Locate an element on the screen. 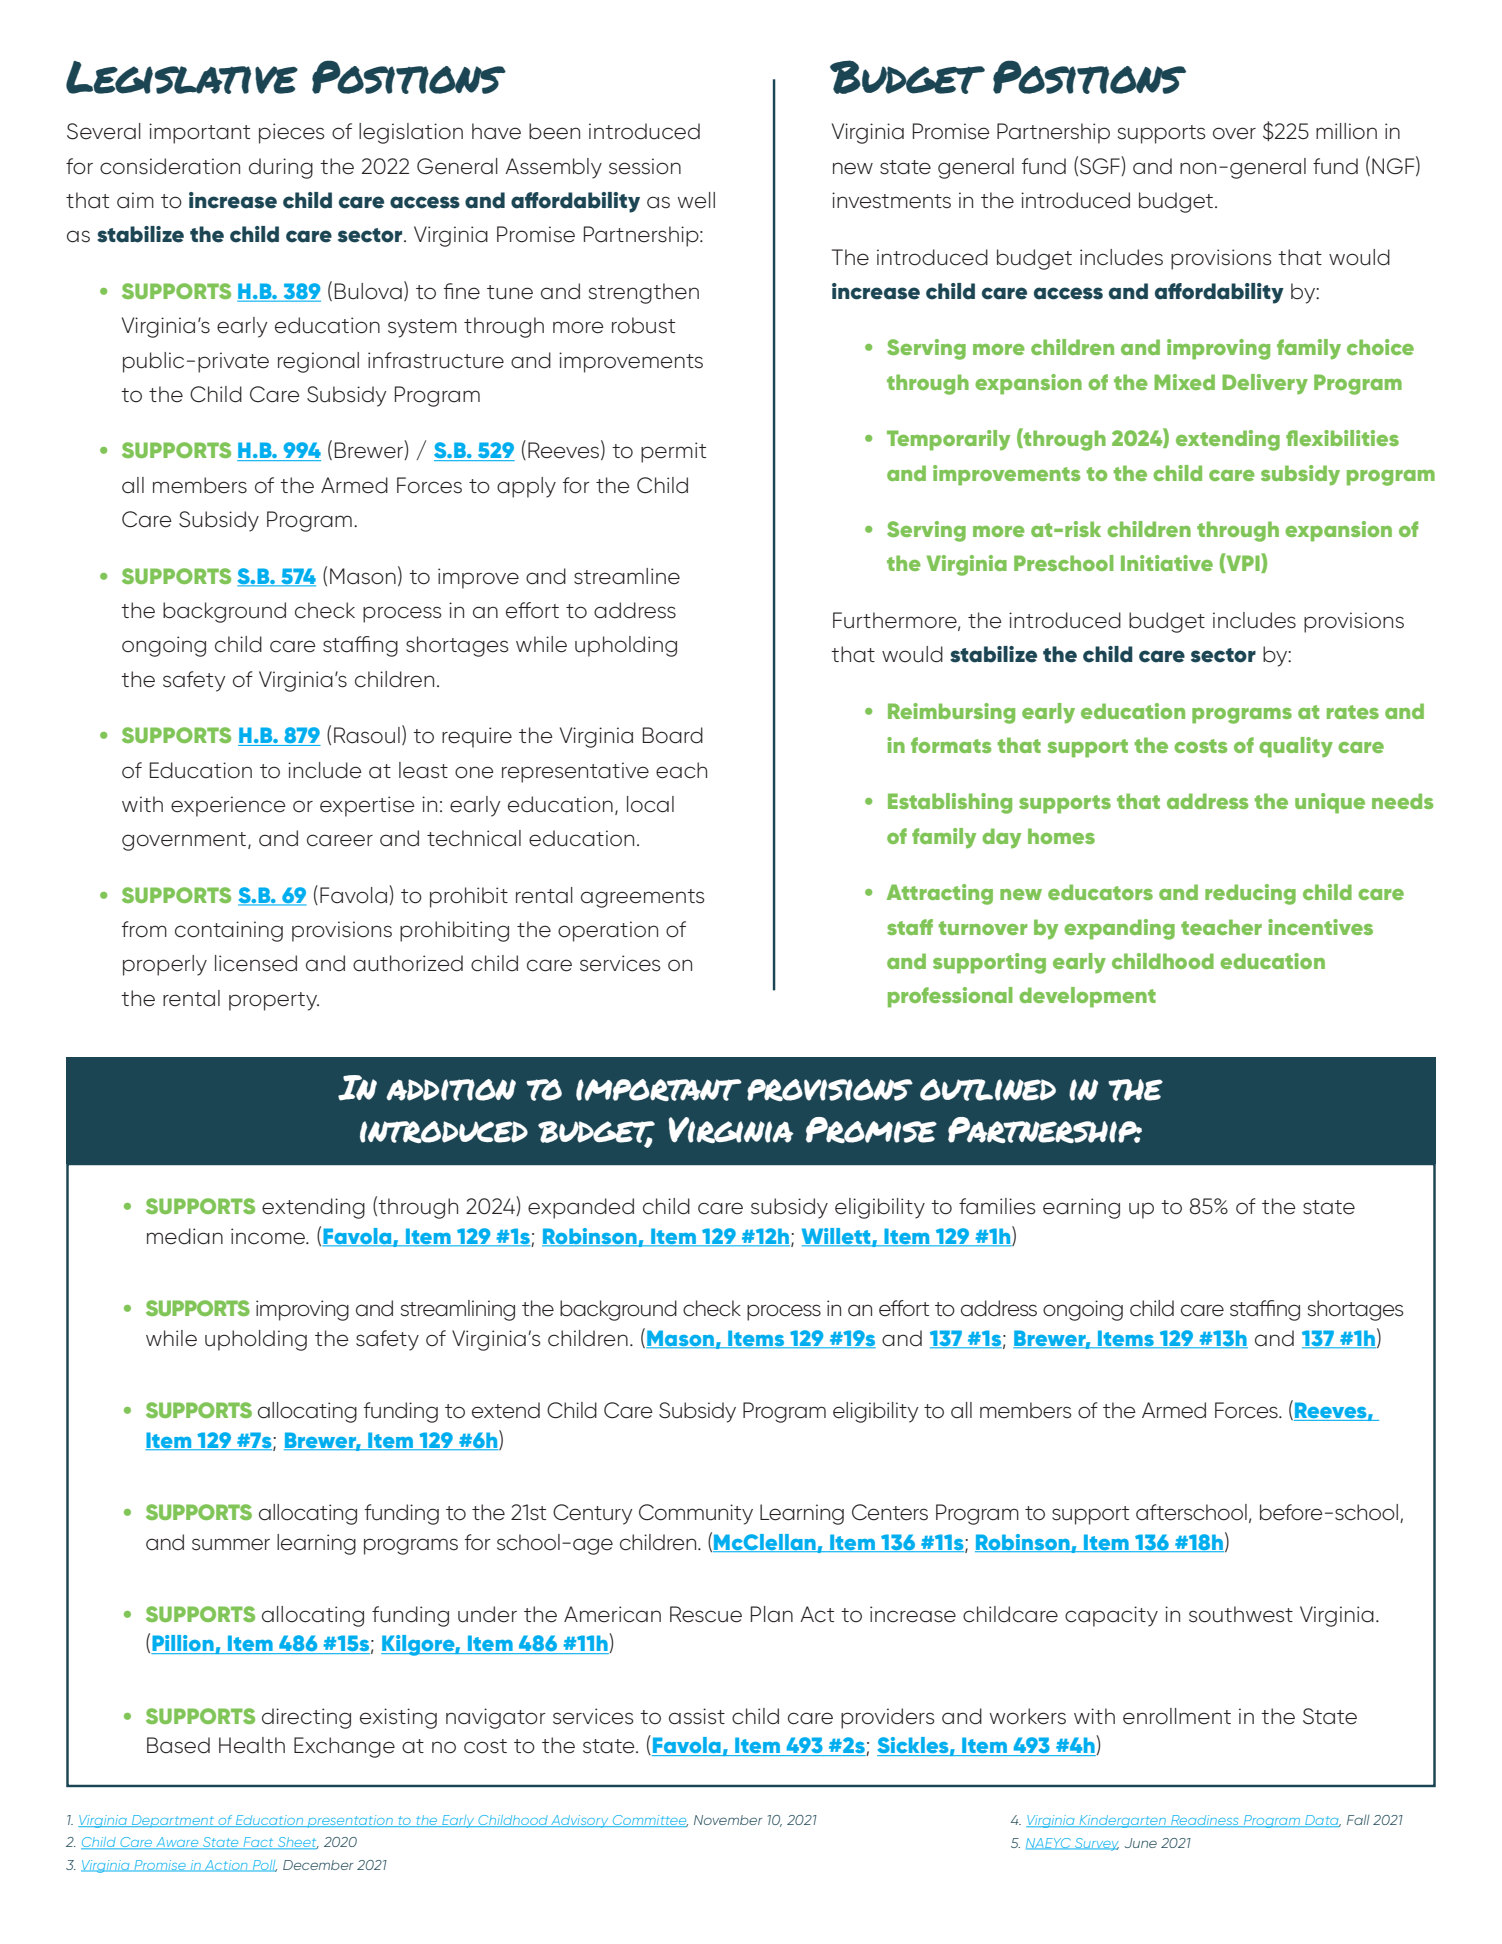 This screenshot has height=1944, width=1502. Fact is located at coordinates (258, 1843).
